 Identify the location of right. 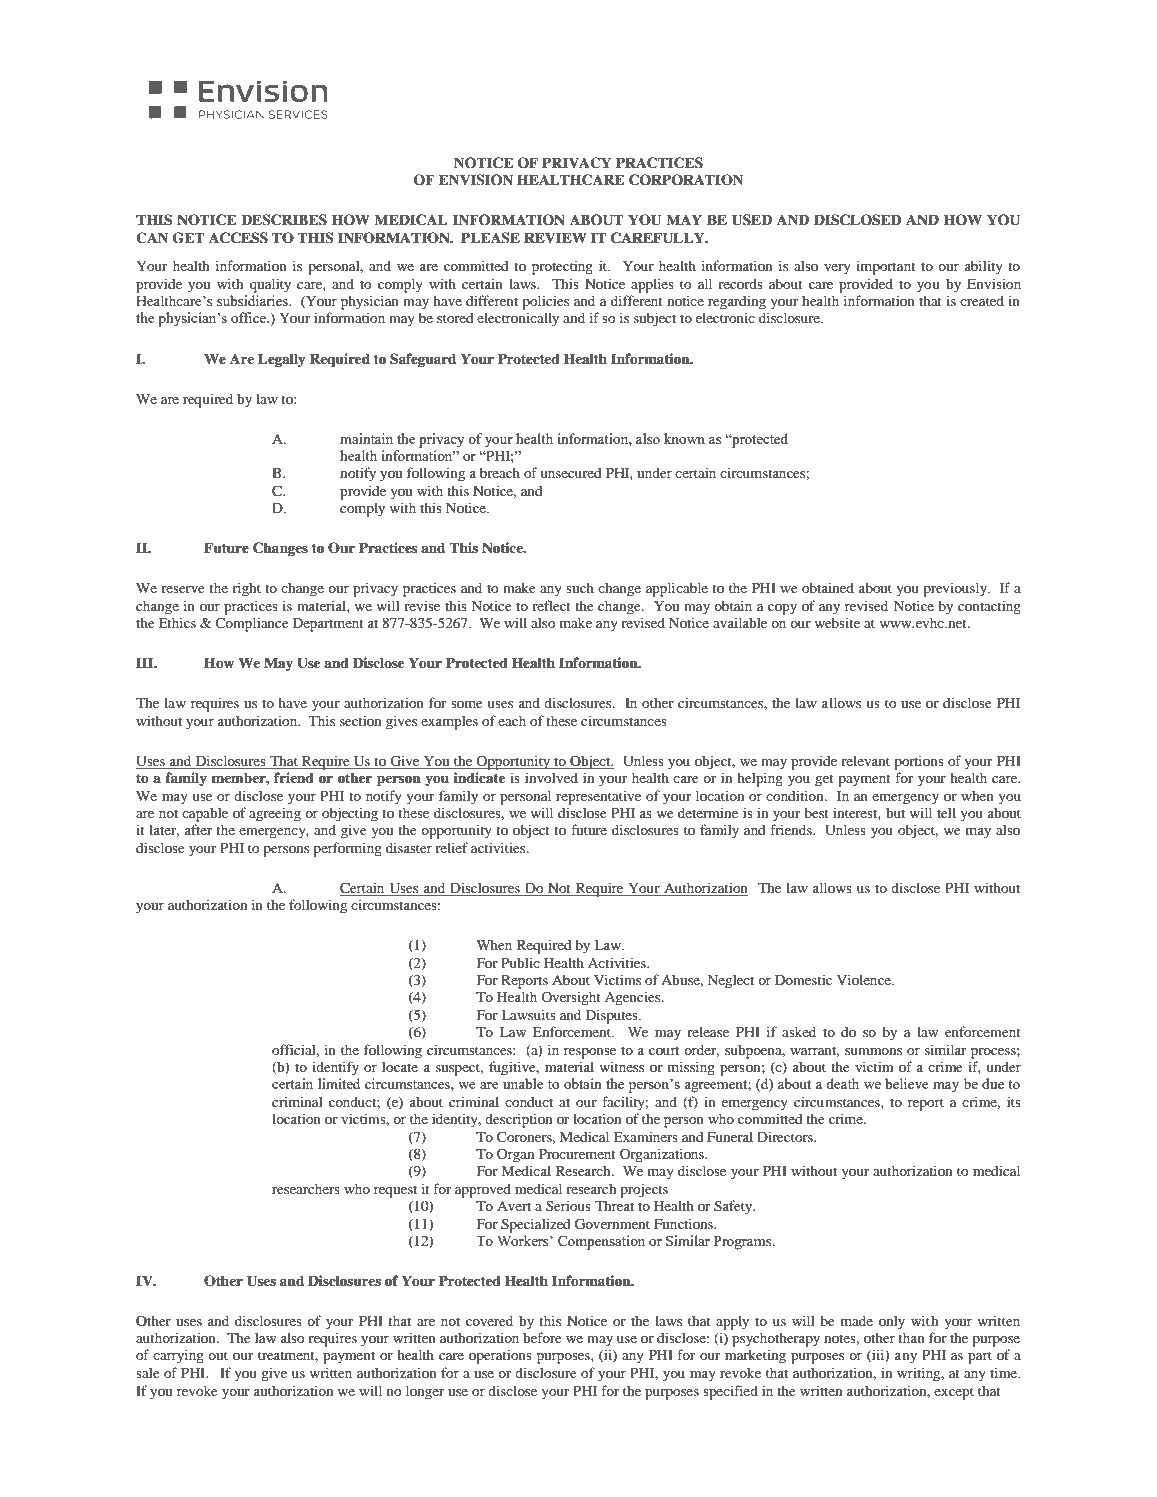
(246, 589).
